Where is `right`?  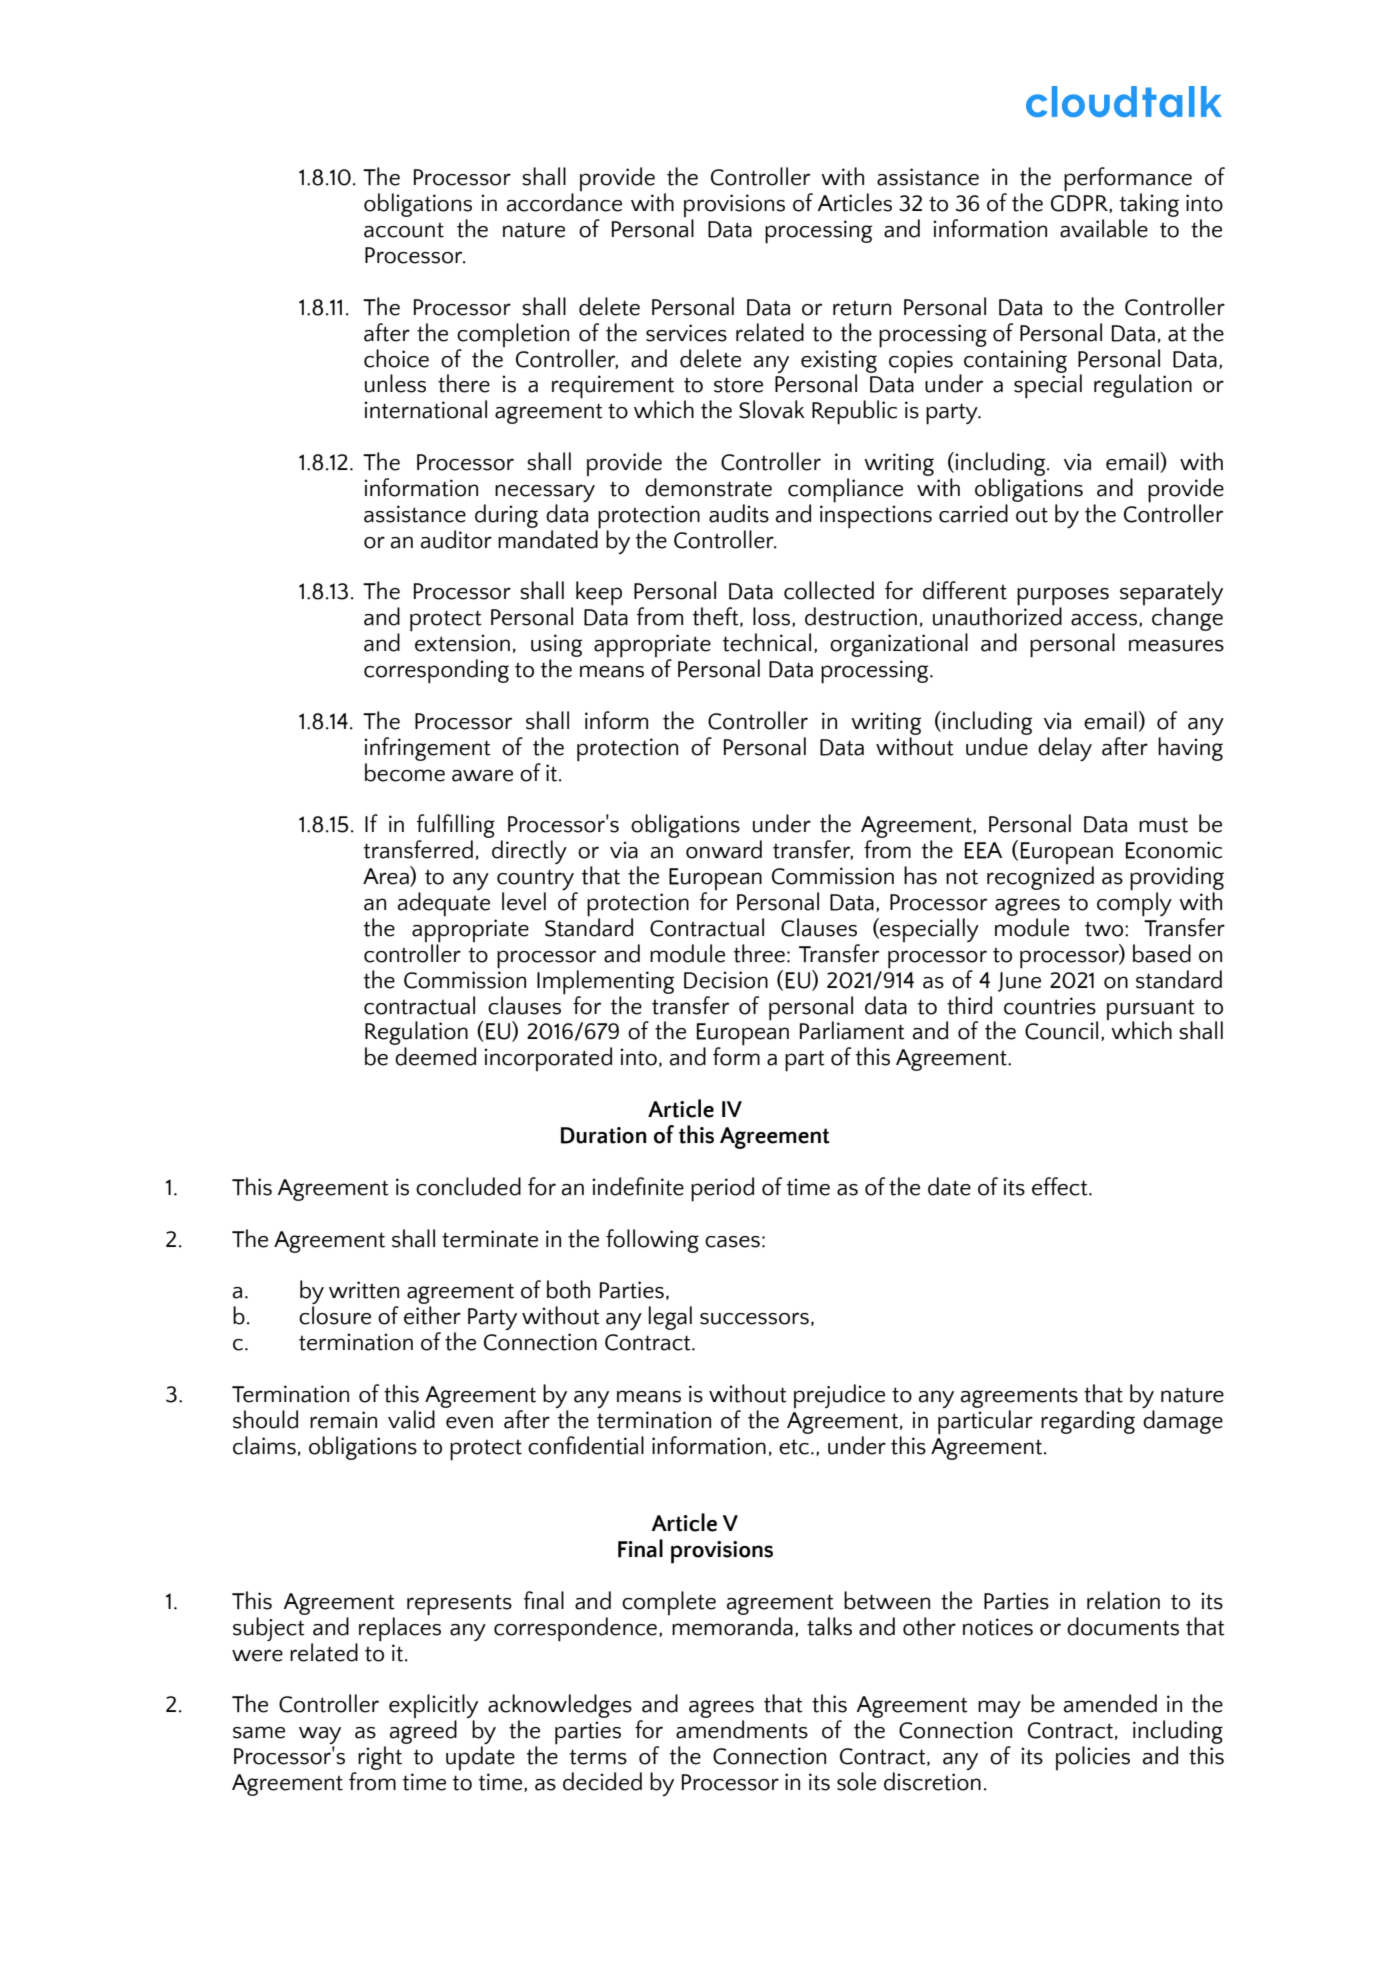
right is located at coordinates (380, 1758).
